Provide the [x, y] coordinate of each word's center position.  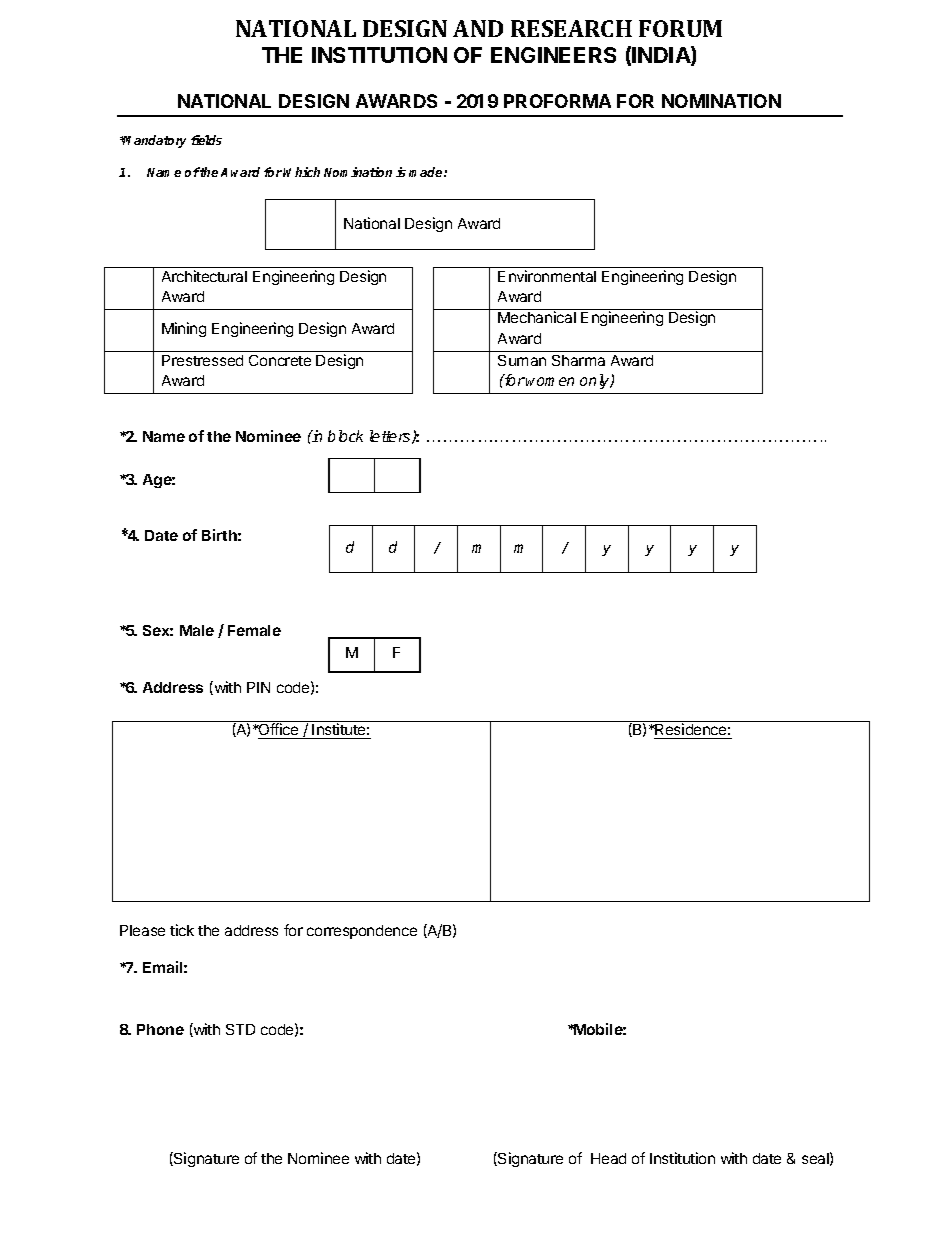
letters [391, 437]
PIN [258, 687]
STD [240, 1029]
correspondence [362, 932]
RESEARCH [571, 28]
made [427, 172]
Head [608, 1158]
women [550, 381]
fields [206, 140]
